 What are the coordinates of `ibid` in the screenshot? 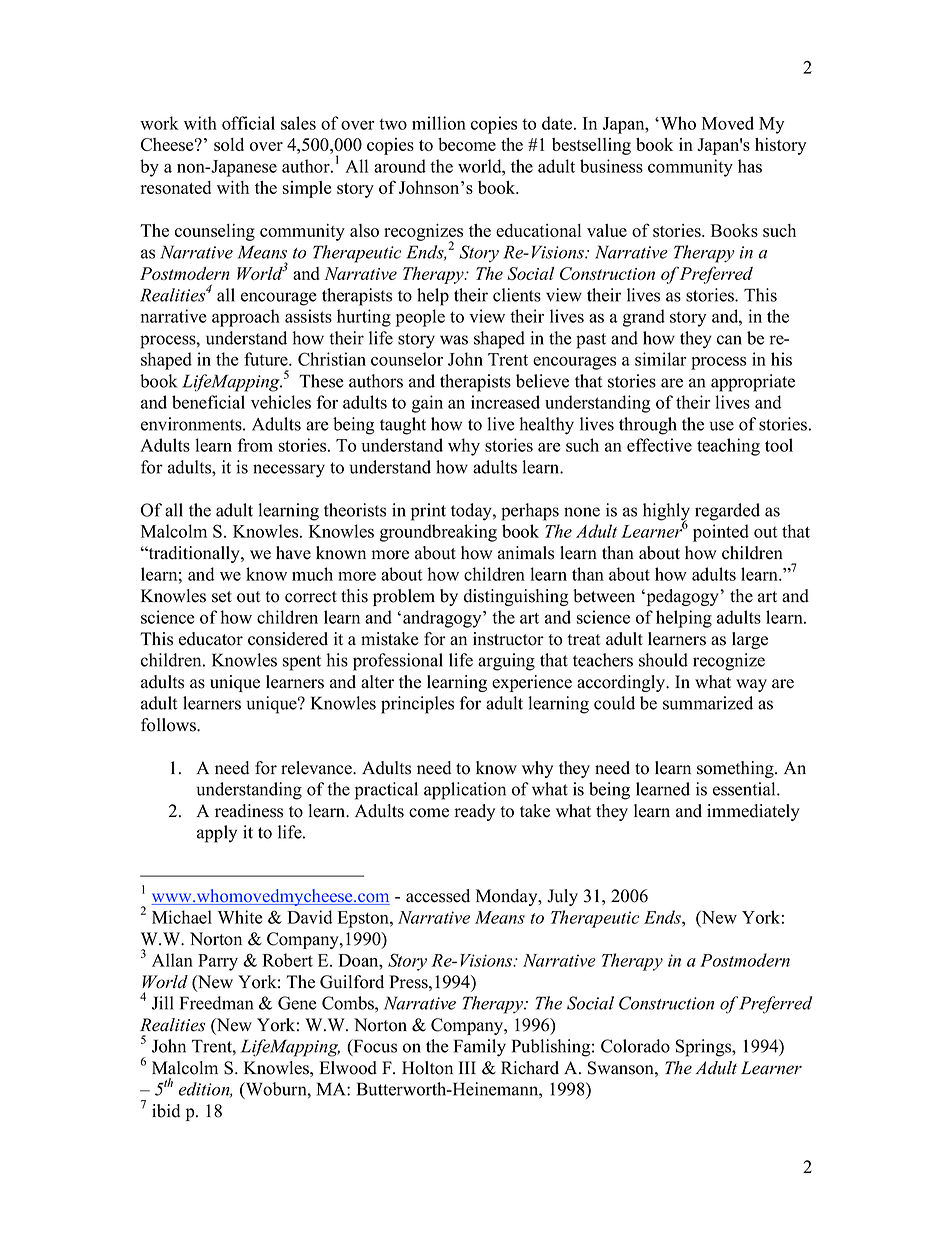 It's located at (166, 1111).
